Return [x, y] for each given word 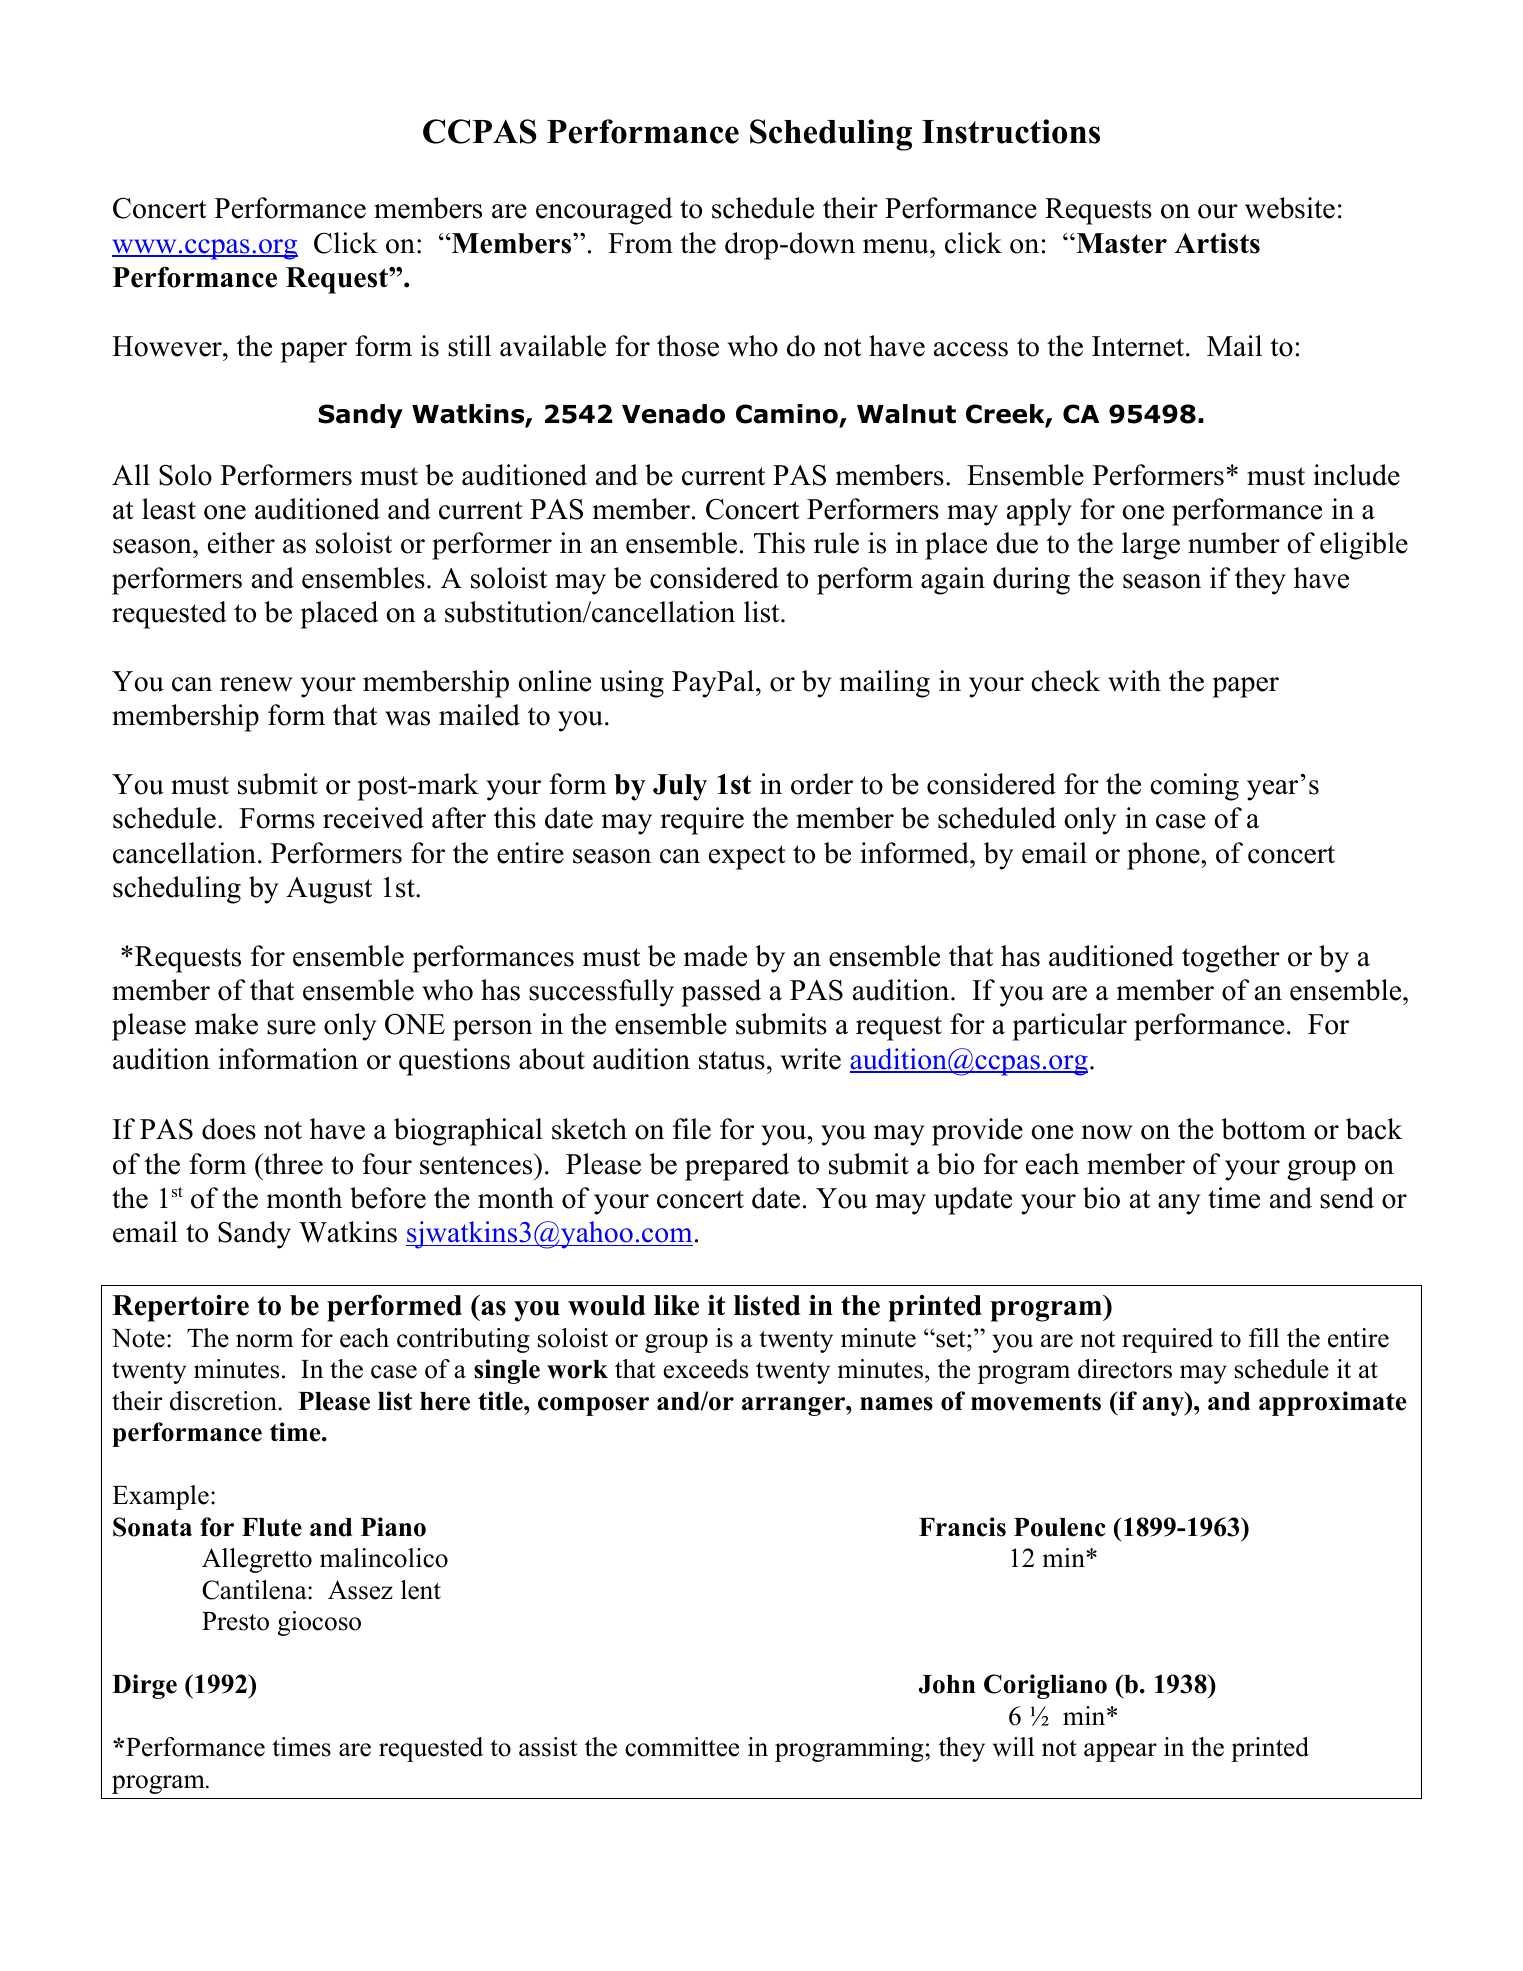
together [1231, 959]
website [1290, 208]
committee [682, 1747]
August [329, 890]
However [168, 346]
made [715, 956]
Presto [235, 1621]
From [640, 243]
